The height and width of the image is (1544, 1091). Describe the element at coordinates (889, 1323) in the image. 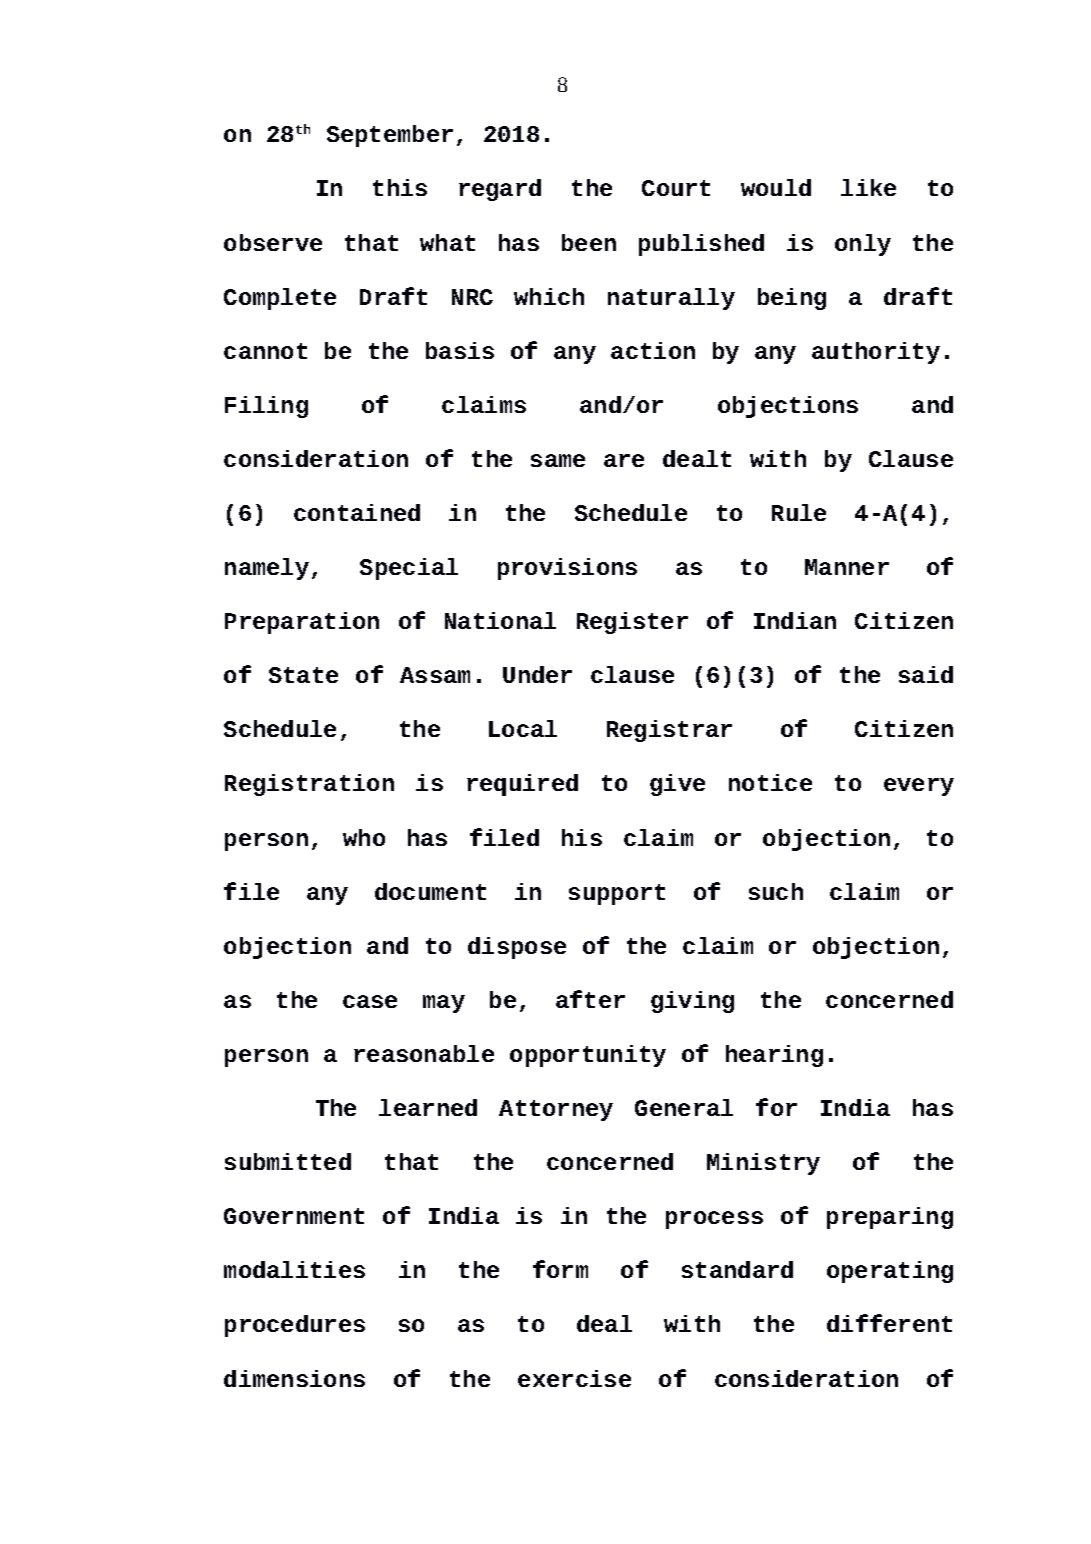

I see `different` at that location.
